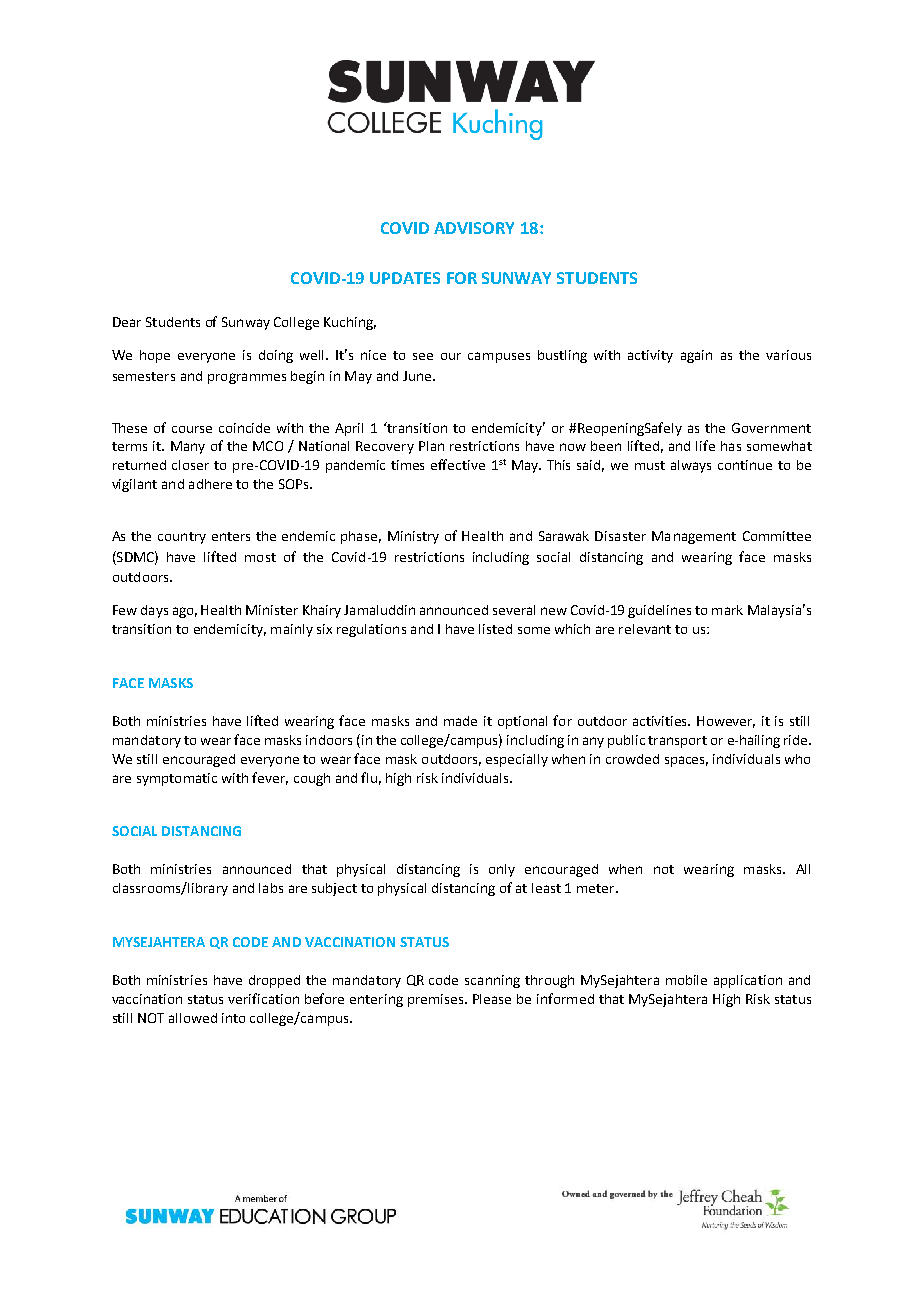  Describe the element at coordinates (696, 356) in the screenshot. I see `again` at that location.
